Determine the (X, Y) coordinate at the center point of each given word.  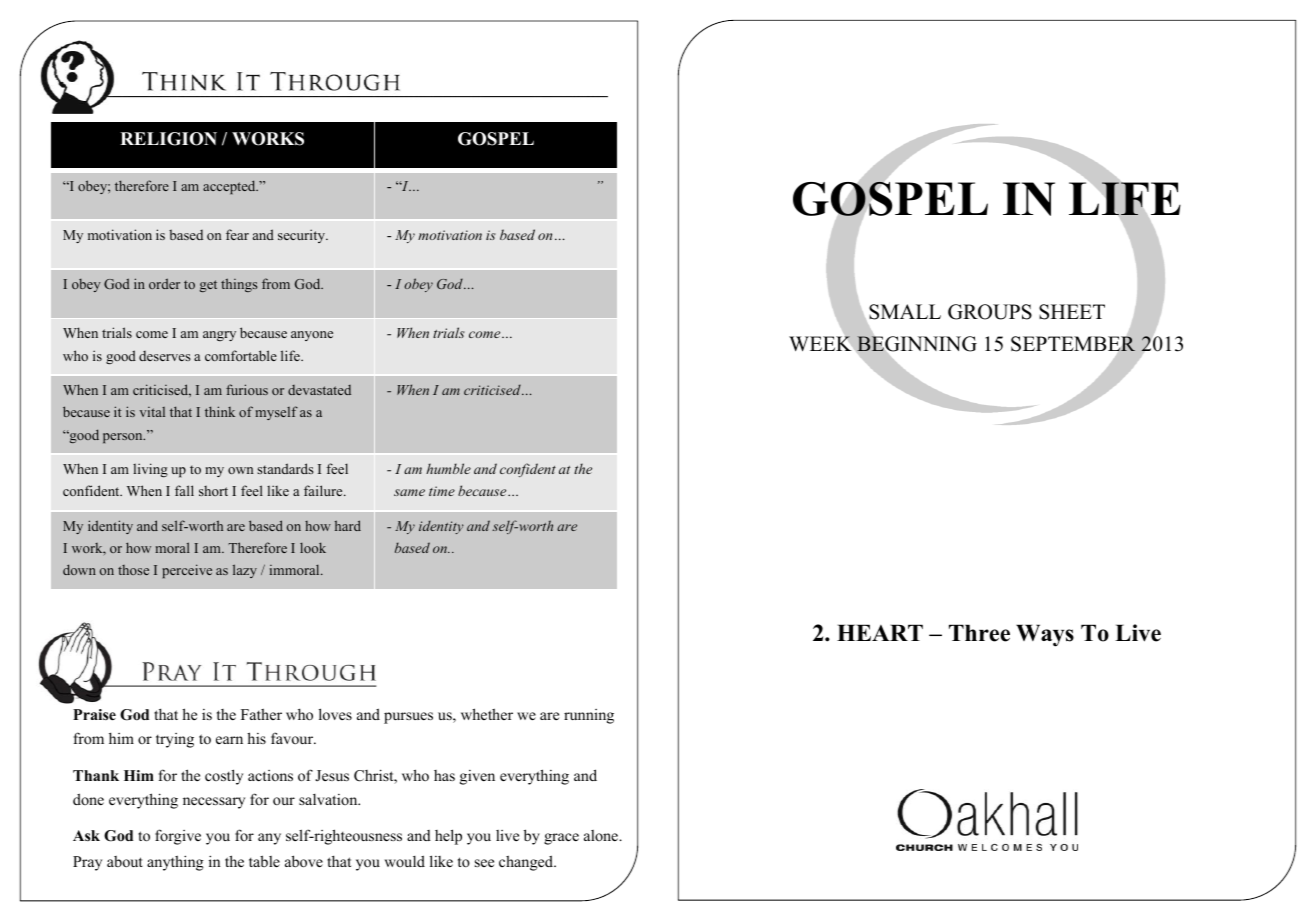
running (589, 716)
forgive (178, 837)
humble (448, 468)
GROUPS (990, 312)
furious (247, 389)
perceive (187, 571)
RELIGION (168, 139)
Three (979, 633)
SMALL (905, 312)
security (303, 236)
